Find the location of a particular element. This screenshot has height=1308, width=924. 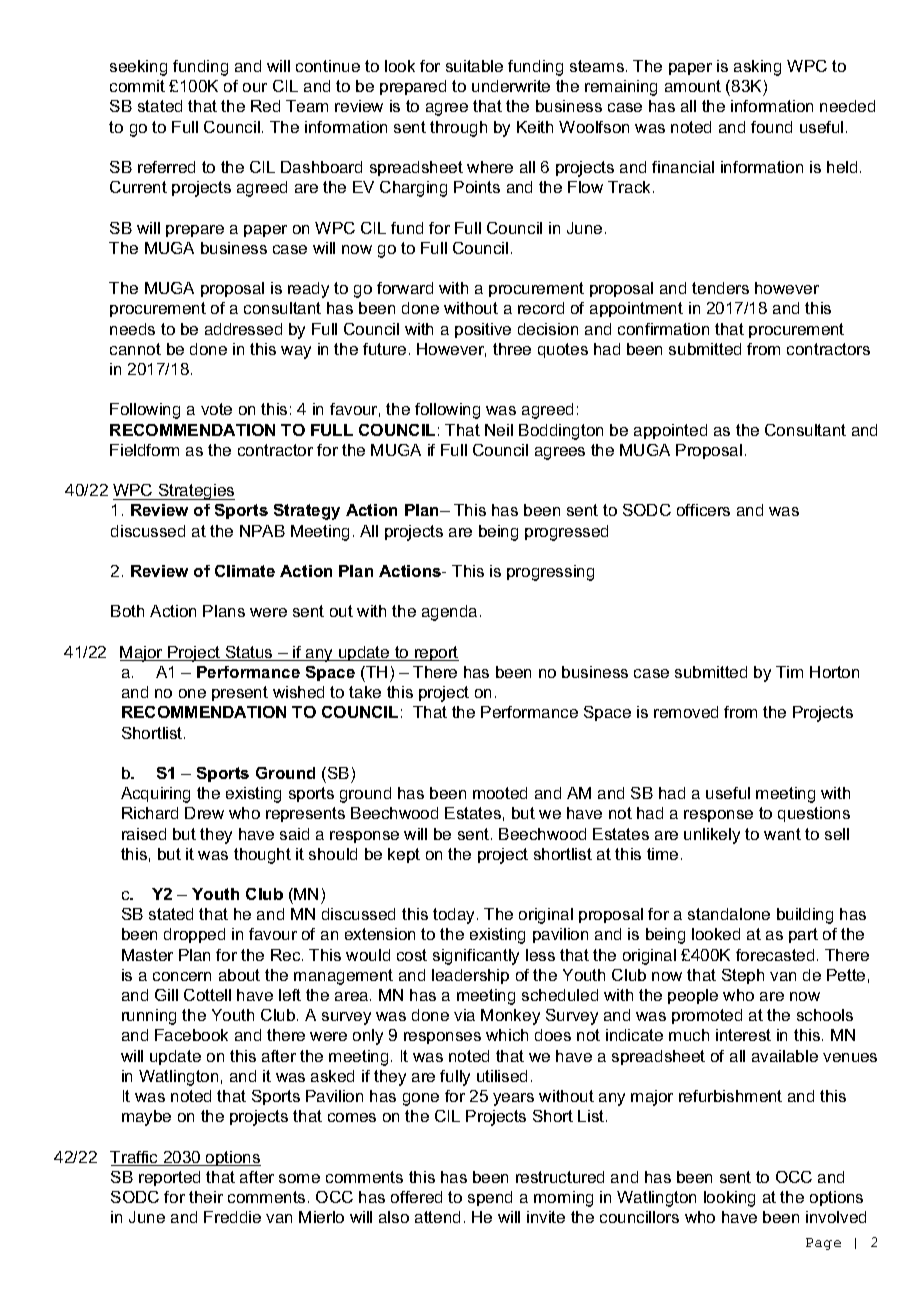

spend is located at coordinates (490, 1198).
